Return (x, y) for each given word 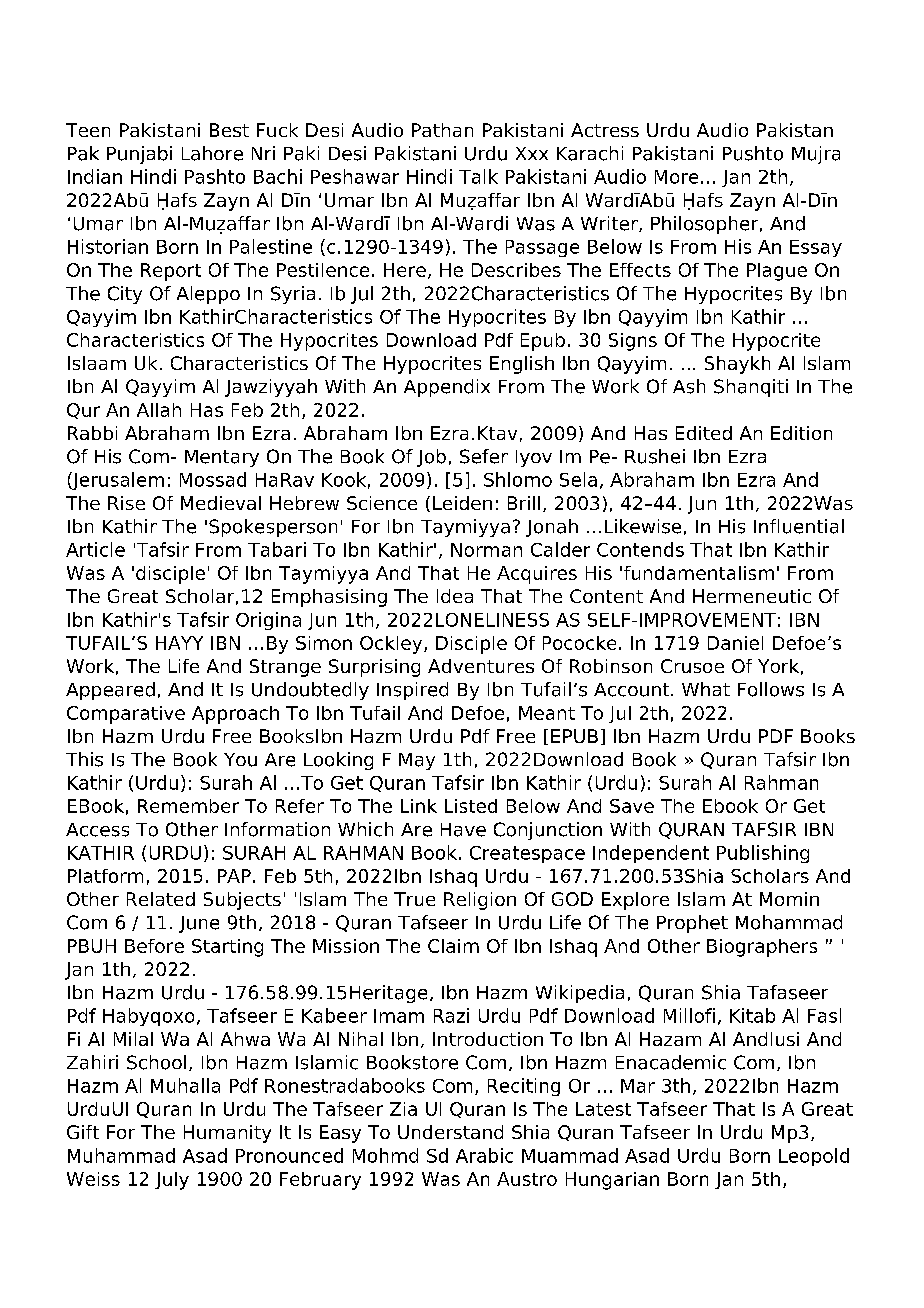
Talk (478, 176)
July (172, 1181)
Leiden (462, 503)
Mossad (213, 479)
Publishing (763, 854)
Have (463, 830)
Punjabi (139, 155)
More (676, 177)
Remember (188, 806)
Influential (799, 526)
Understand (450, 1132)
